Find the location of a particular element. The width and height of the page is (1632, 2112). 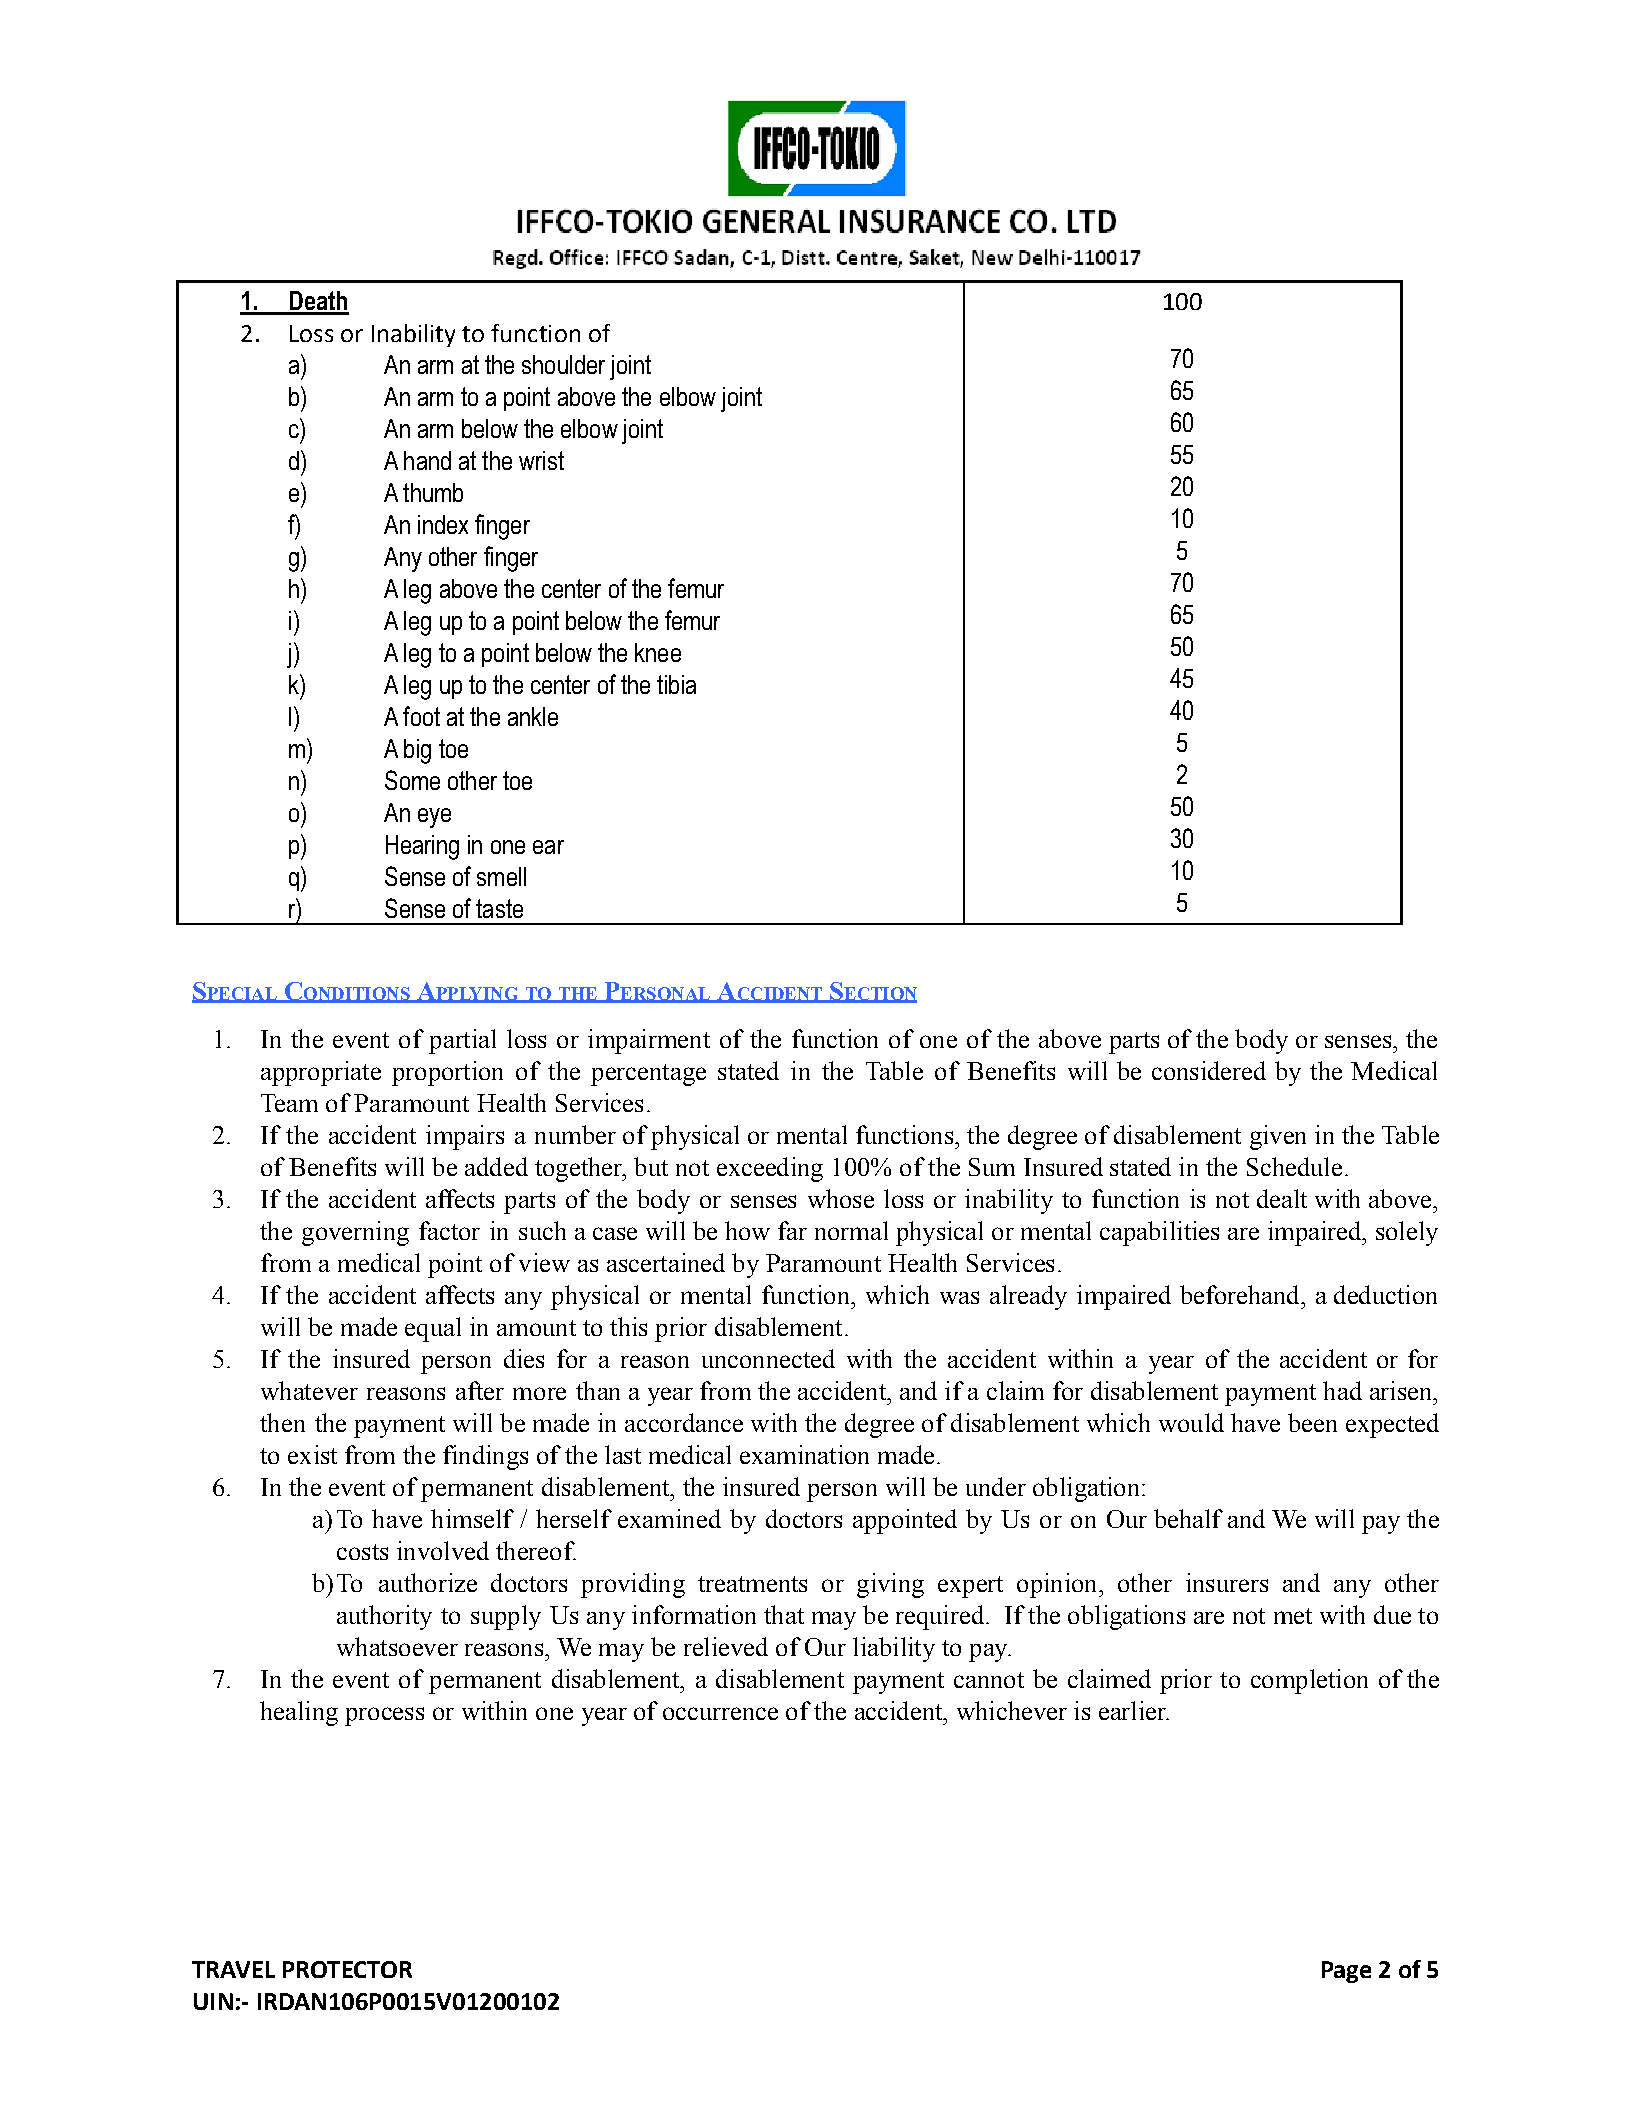

shoulder is located at coordinates (563, 364).
